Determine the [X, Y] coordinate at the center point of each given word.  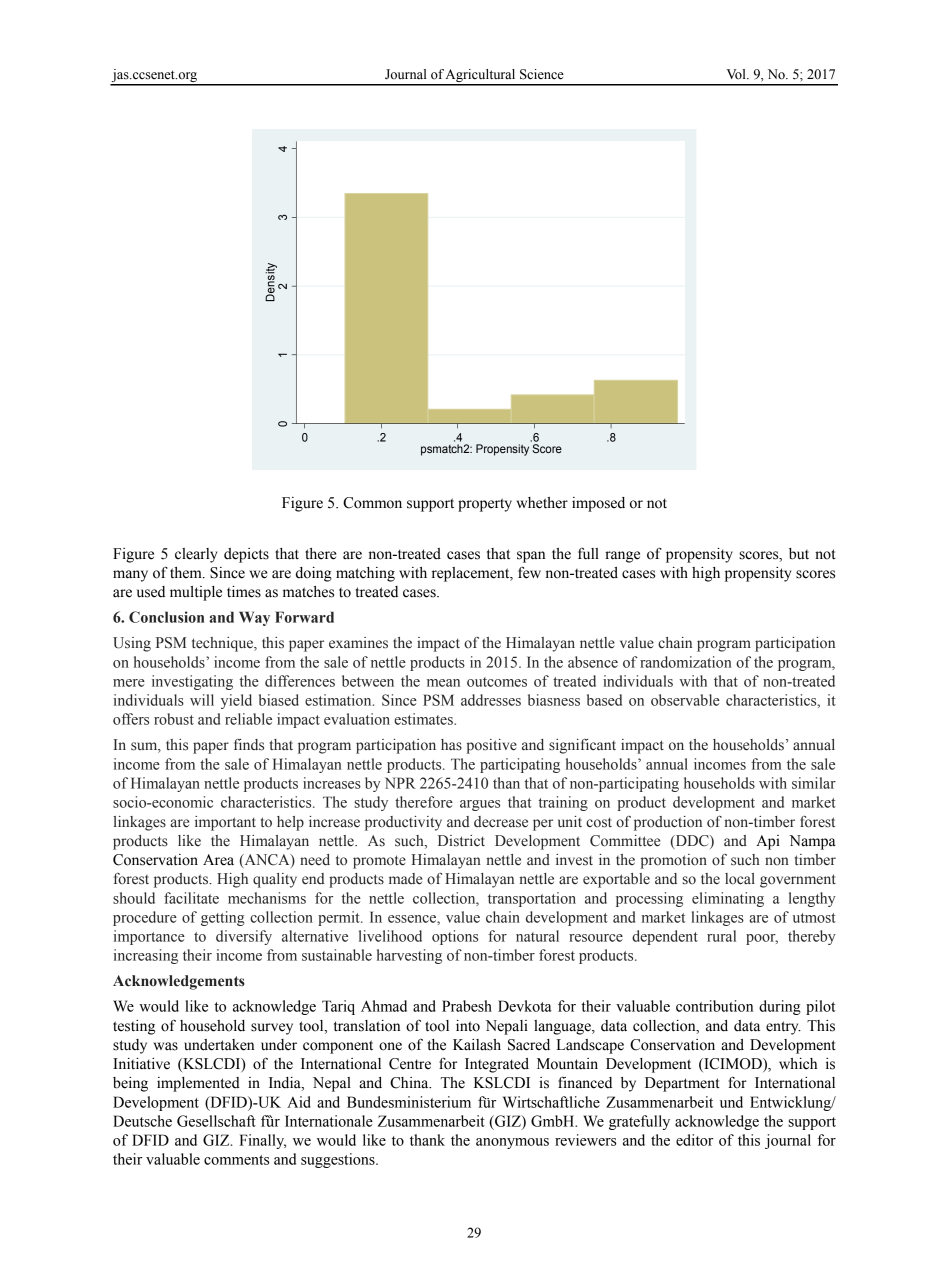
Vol [737, 74]
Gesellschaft [216, 1121]
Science [542, 74]
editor [694, 1140]
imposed [598, 504]
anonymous [512, 1143]
